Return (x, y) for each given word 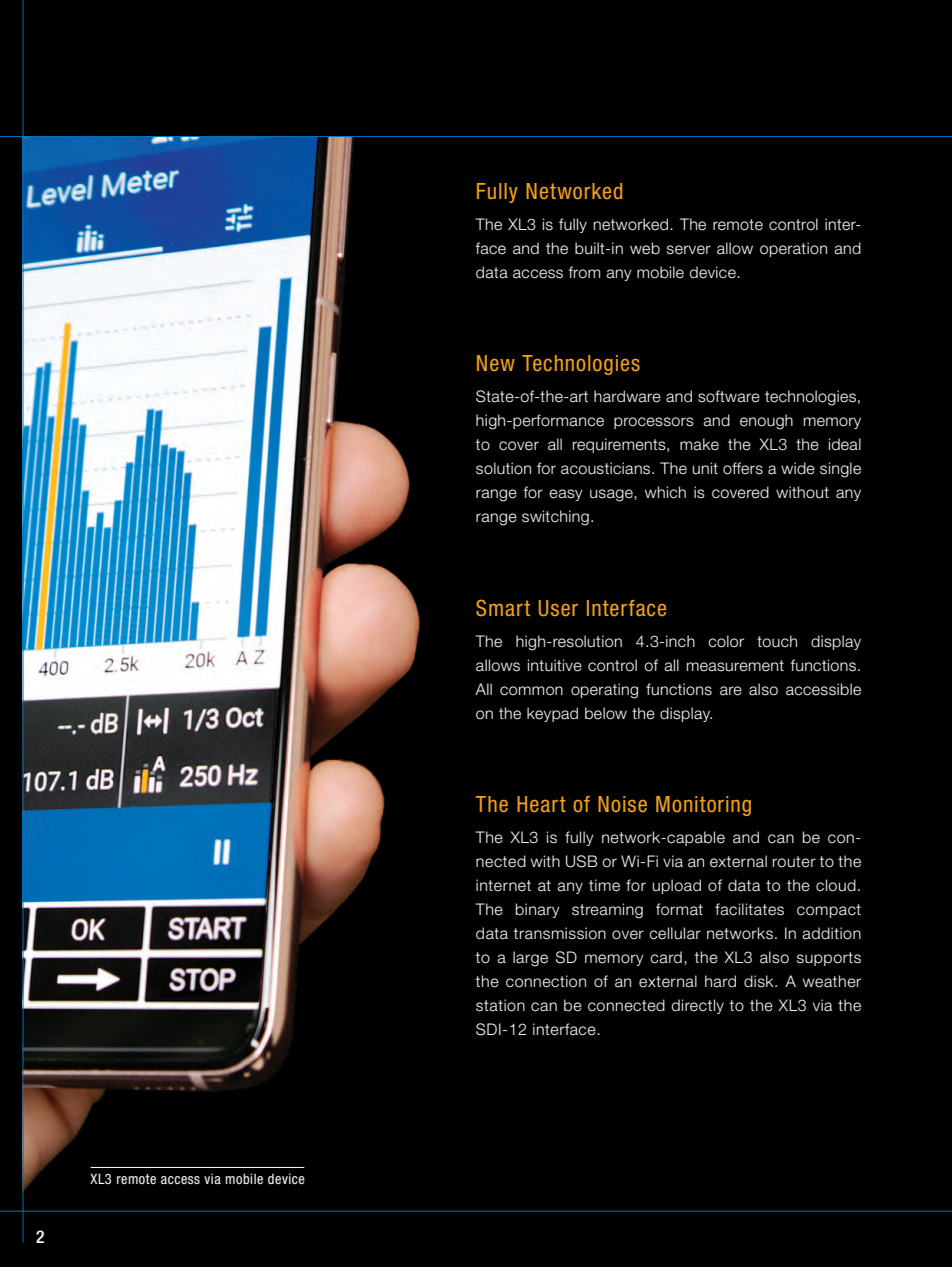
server (689, 250)
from (584, 272)
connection (546, 981)
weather (832, 981)
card (666, 957)
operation (793, 249)
